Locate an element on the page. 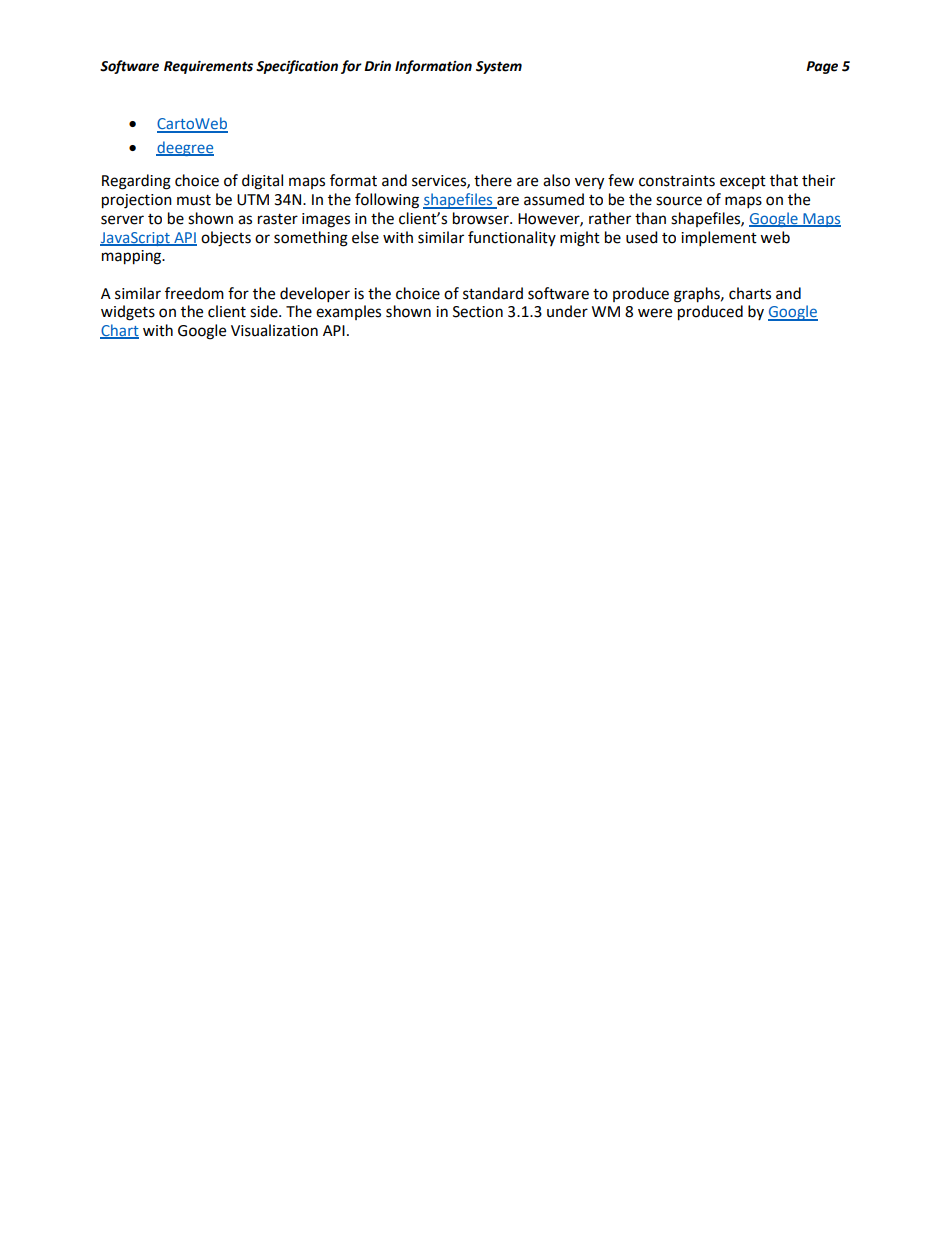  Page is located at coordinates (822, 67).
